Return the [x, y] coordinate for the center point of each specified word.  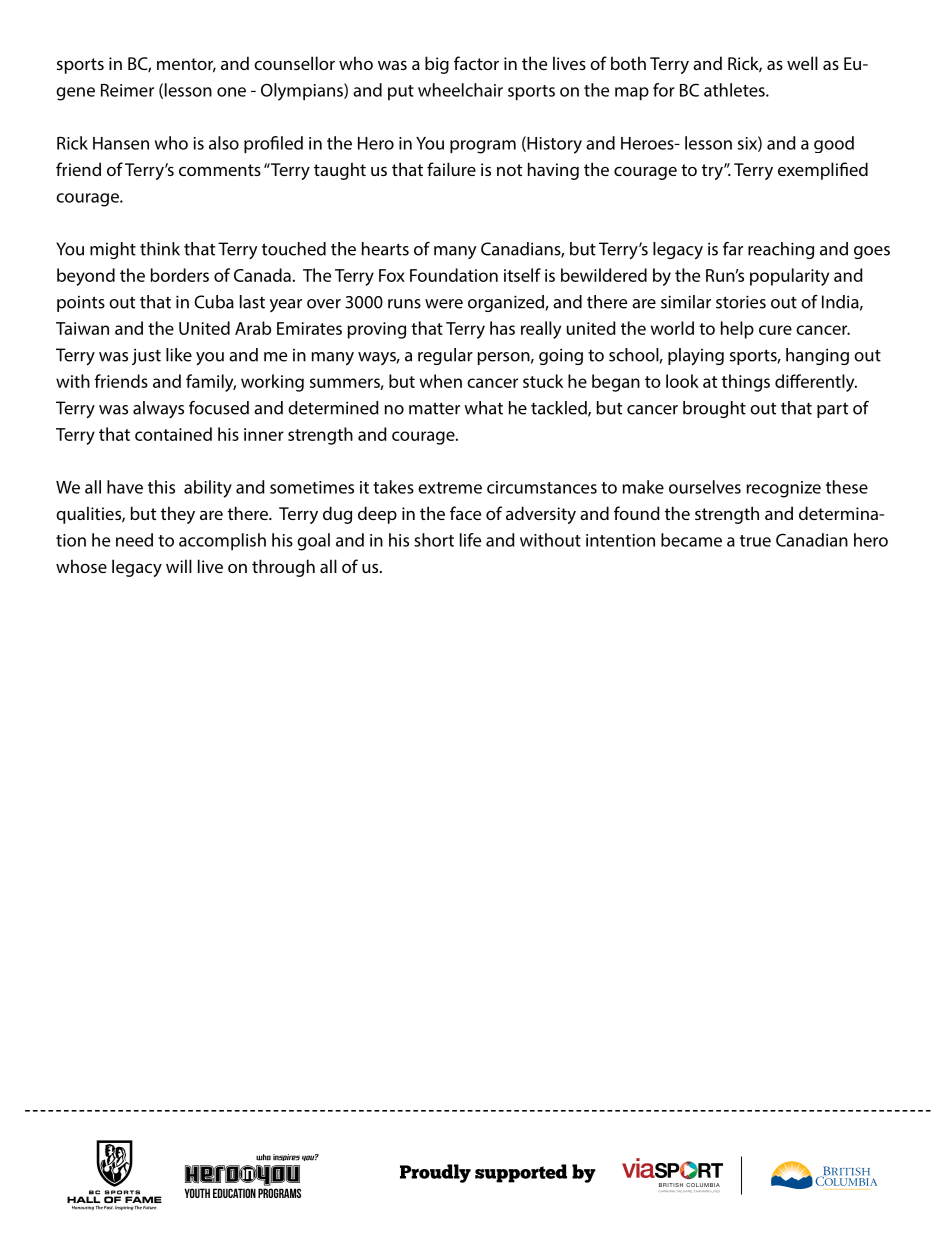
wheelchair [460, 90]
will [179, 566]
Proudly [435, 1173]
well [802, 63]
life [470, 540]
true [755, 541]
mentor [186, 65]
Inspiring [124, 1208]
